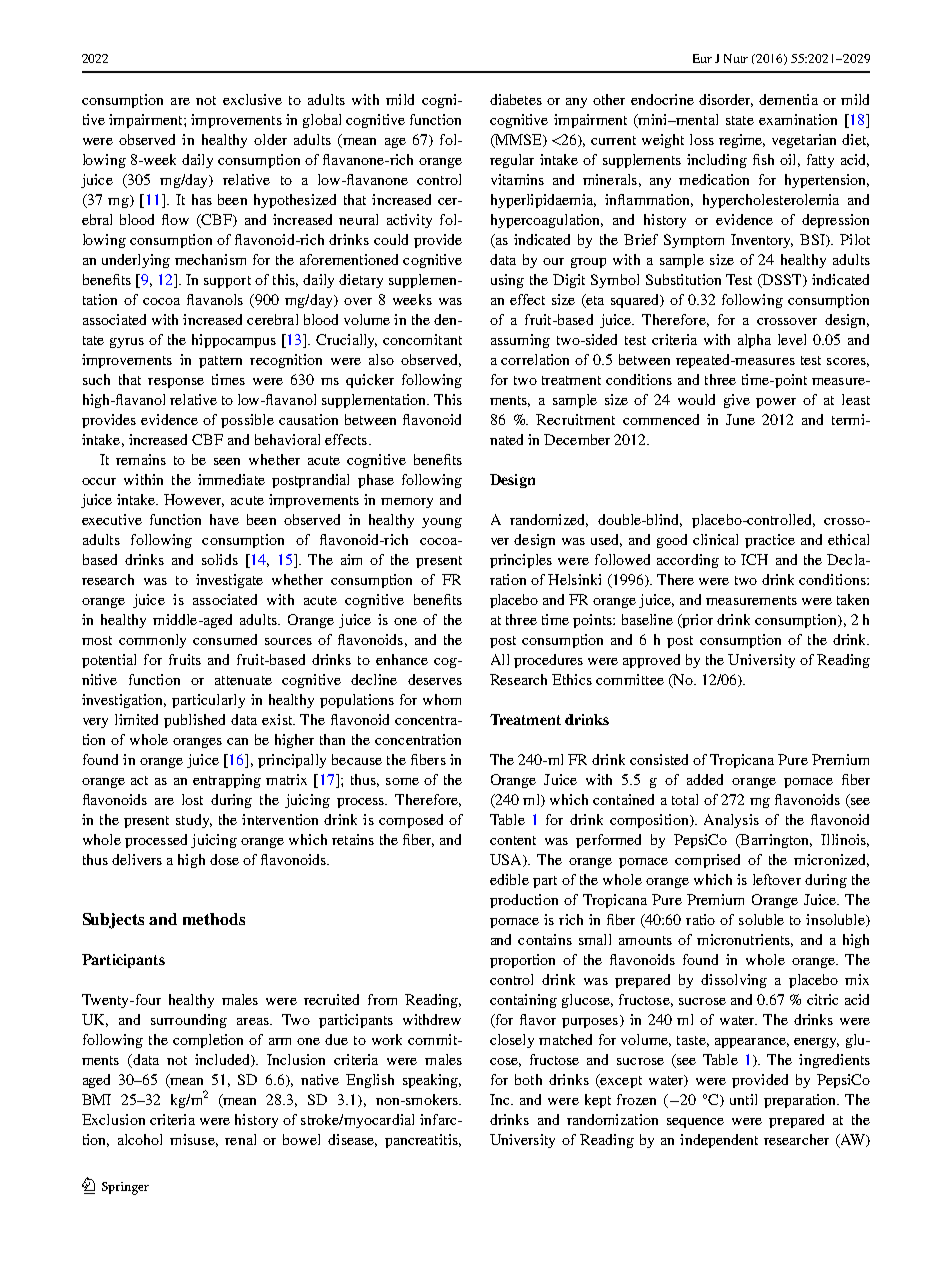 The image size is (952, 1265). Describe the element at coordinates (696, 621) in the screenshot. I see `prior` at that location.
